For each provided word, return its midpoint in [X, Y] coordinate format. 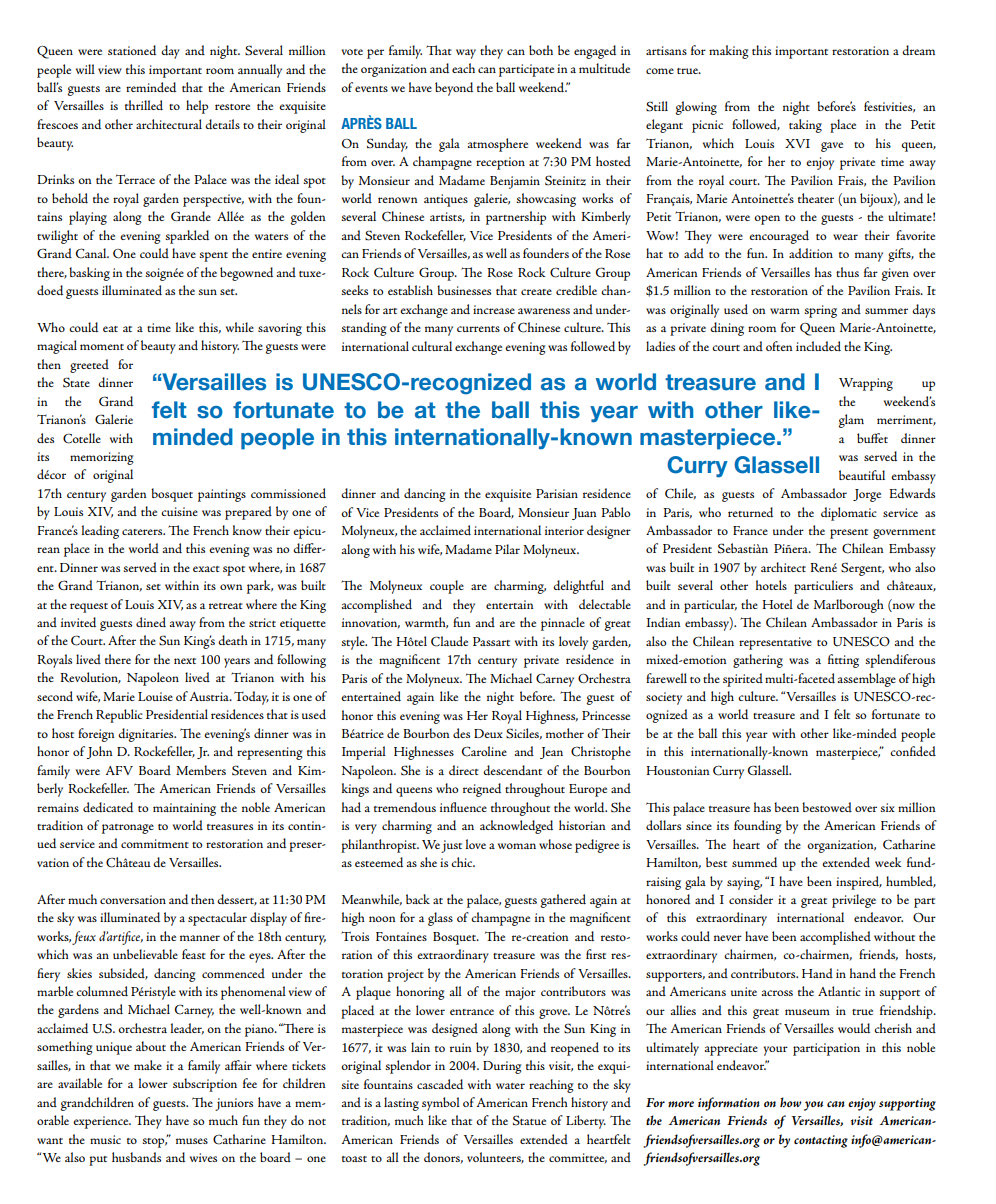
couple [447, 587]
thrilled [144, 105]
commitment [155, 843]
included [818, 346]
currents [478, 329]
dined [151, 622]
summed [754, 862]
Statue [529, 1120]
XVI [797, 143]
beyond [454, 89]
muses [192, 1141]
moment [102, 347]
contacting [821, 1141]
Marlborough [849, 606]
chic [463, 862]
